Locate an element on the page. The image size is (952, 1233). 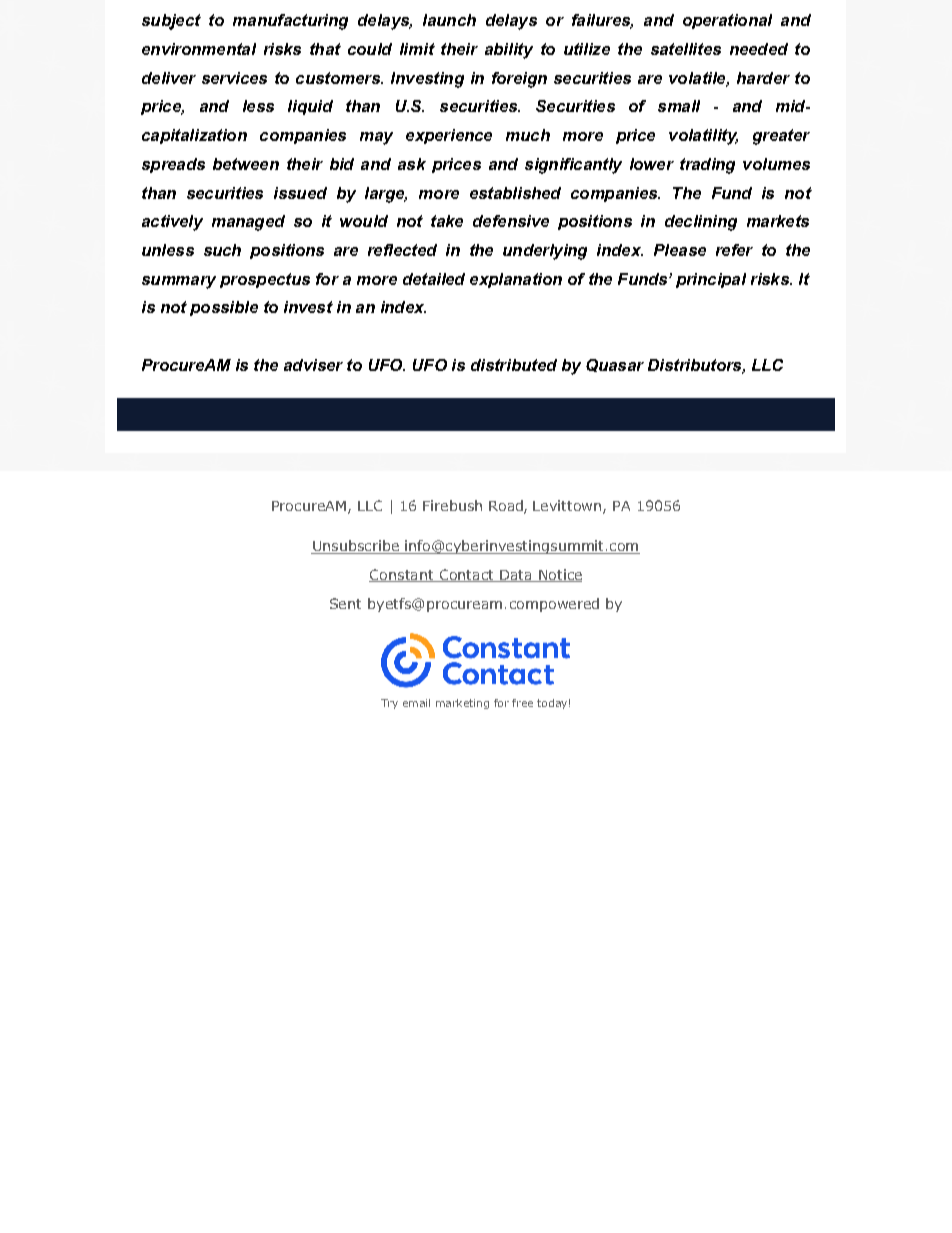
refer is located at coordinates (734, 250).
